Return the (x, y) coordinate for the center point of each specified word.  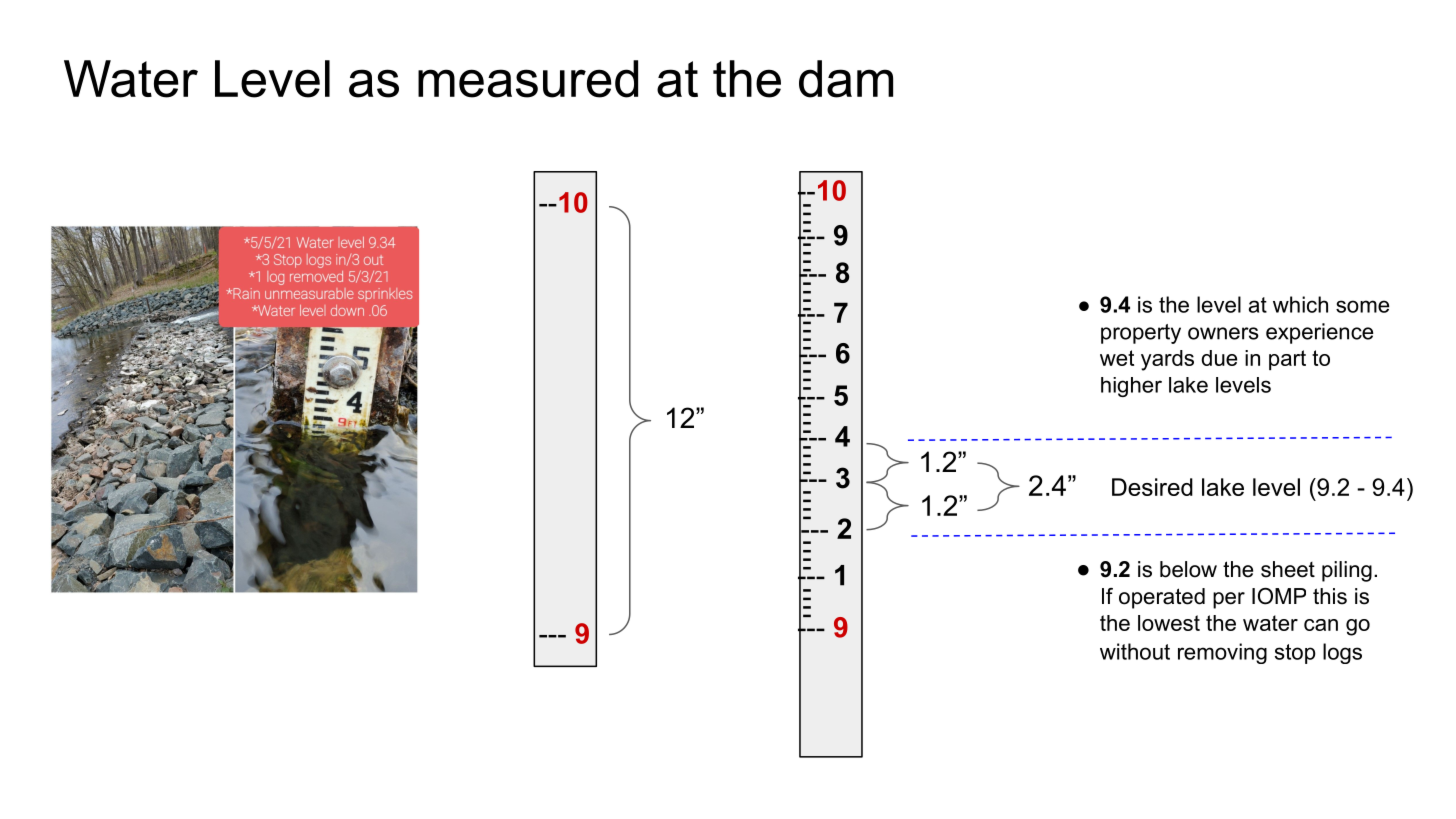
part (1287, 360)
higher (1131, 387)
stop (1295, 654)
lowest (1169, 623)
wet (1117, 358)
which (1300, 304)
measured (528, 79)
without (1135, 651)
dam (846, 79)
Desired (1152, 487)
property (1141, 334)
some (1362, 306)
